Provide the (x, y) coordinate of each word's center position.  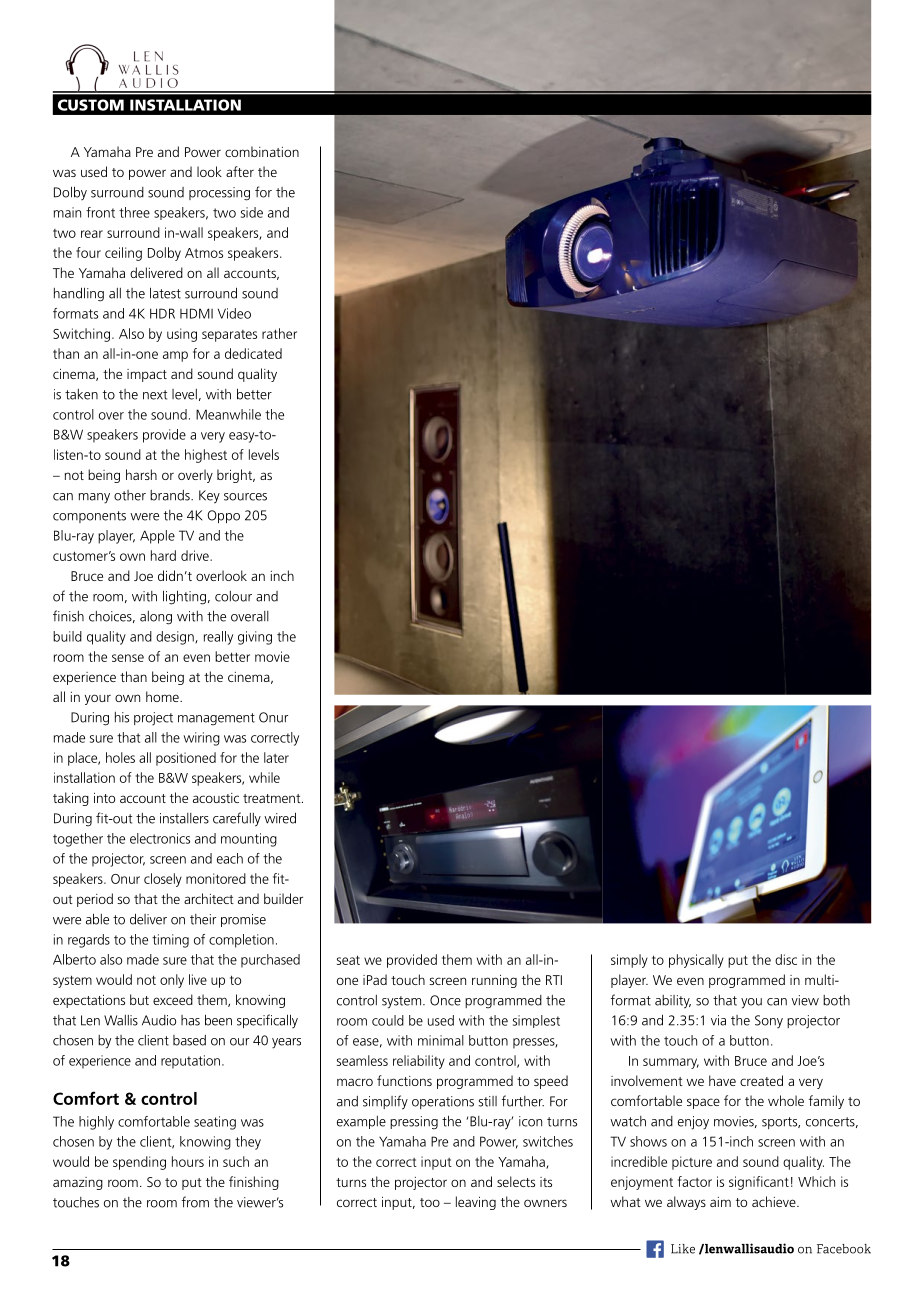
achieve (775, 1201)
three (134, 212)
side (252, 212)
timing (170, 941)
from (195, 1202)
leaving (476, 1203)
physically (696, 961)
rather (279, 333)
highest (206, 456)
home (163, 696)
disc (786, 959)
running (494, 981)
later (276, 757)
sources (245, 497)
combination (262, 151)
